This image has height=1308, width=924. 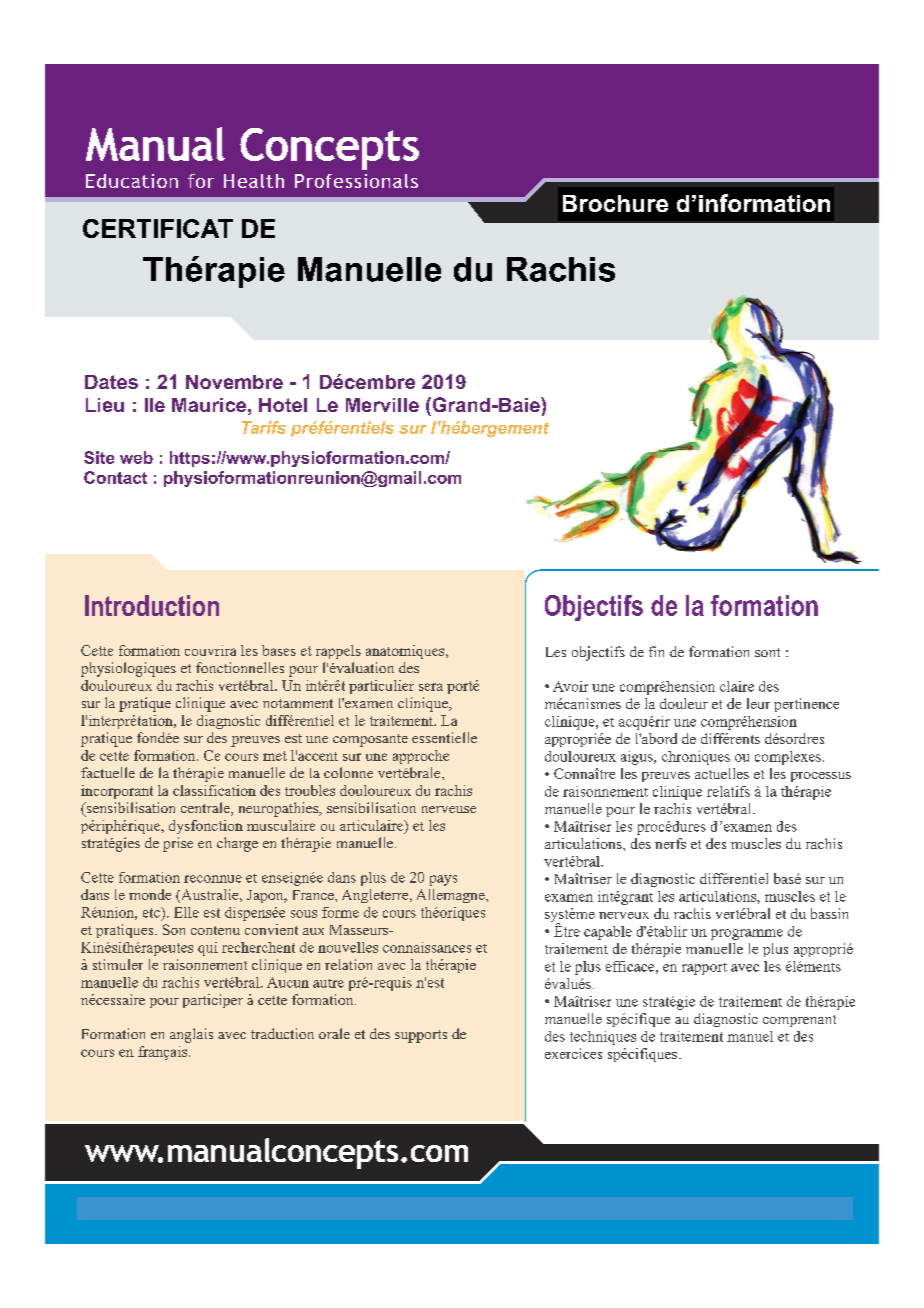 What do you see at coordinates (254, 181) in the image?
I see `Health` at bounding box center [254, 181].
